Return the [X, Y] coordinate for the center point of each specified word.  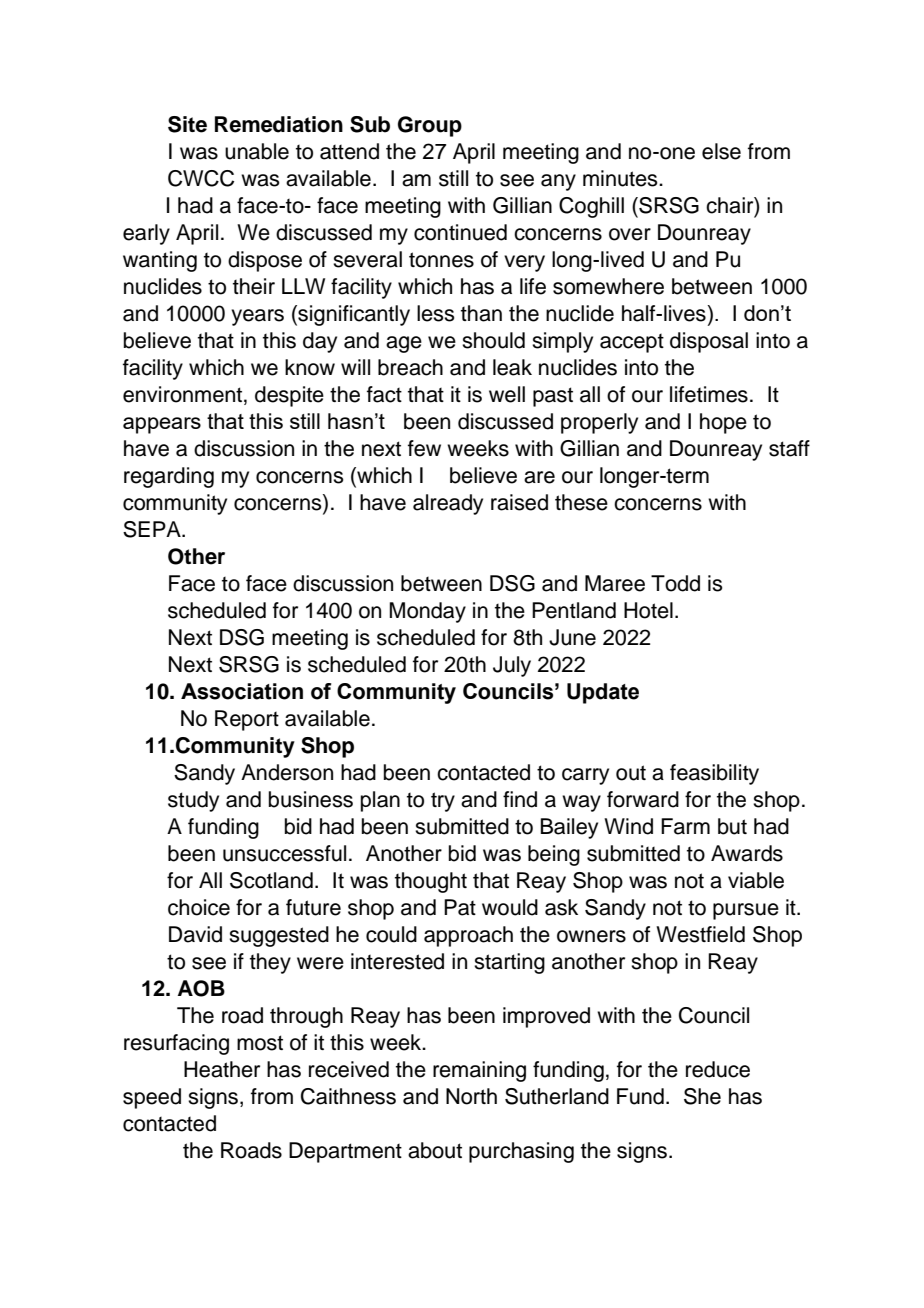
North [471, 1096]
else [721, 151]
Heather [222, 1069]
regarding [169, 477]
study [193, 801]
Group [430, 126]
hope [723, 423]
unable [257, 151]
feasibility [714, 774]
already [448, 504]
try [443, 802]
